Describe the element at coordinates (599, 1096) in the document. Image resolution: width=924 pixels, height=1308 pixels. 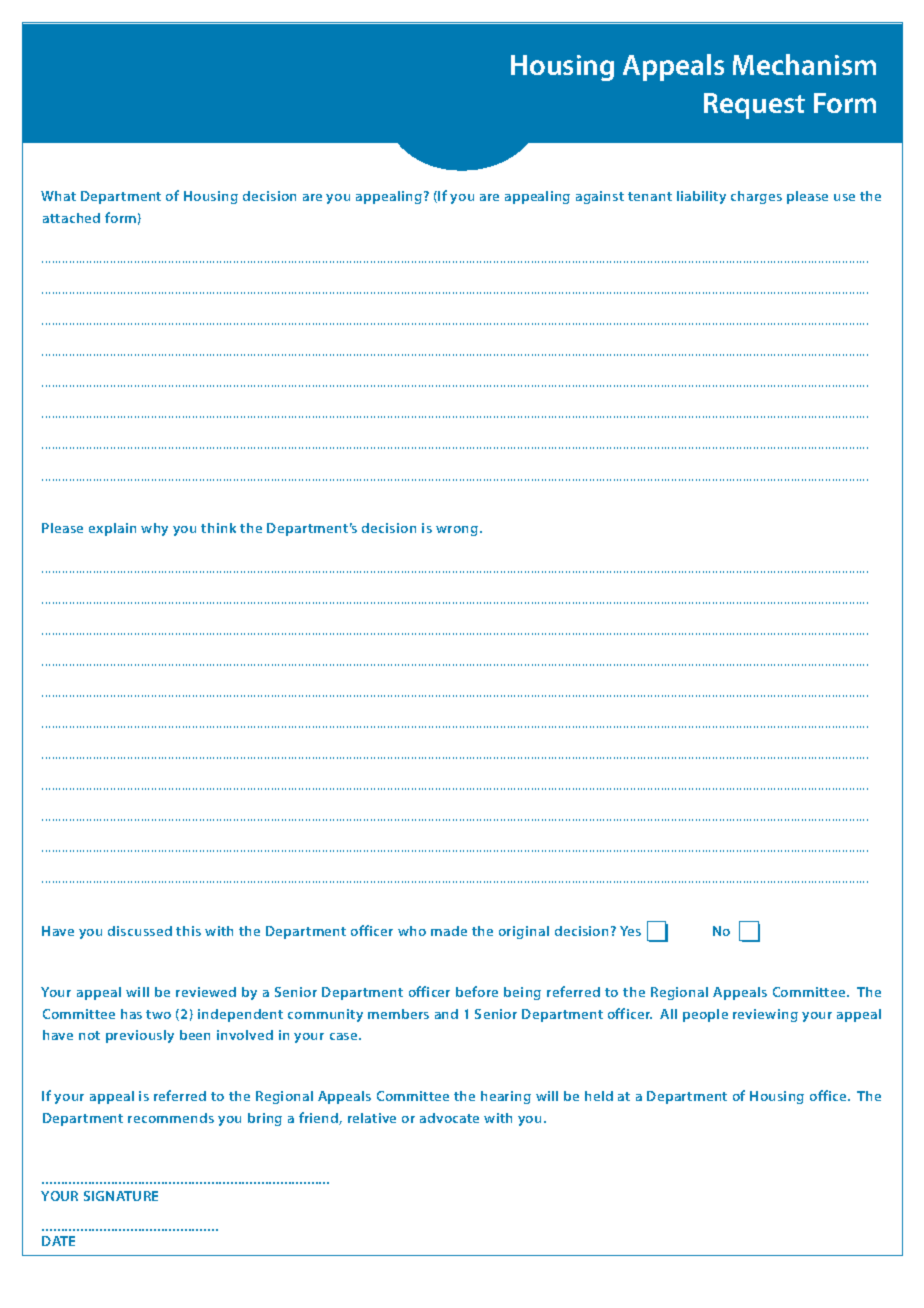
I see `held` at that location.
